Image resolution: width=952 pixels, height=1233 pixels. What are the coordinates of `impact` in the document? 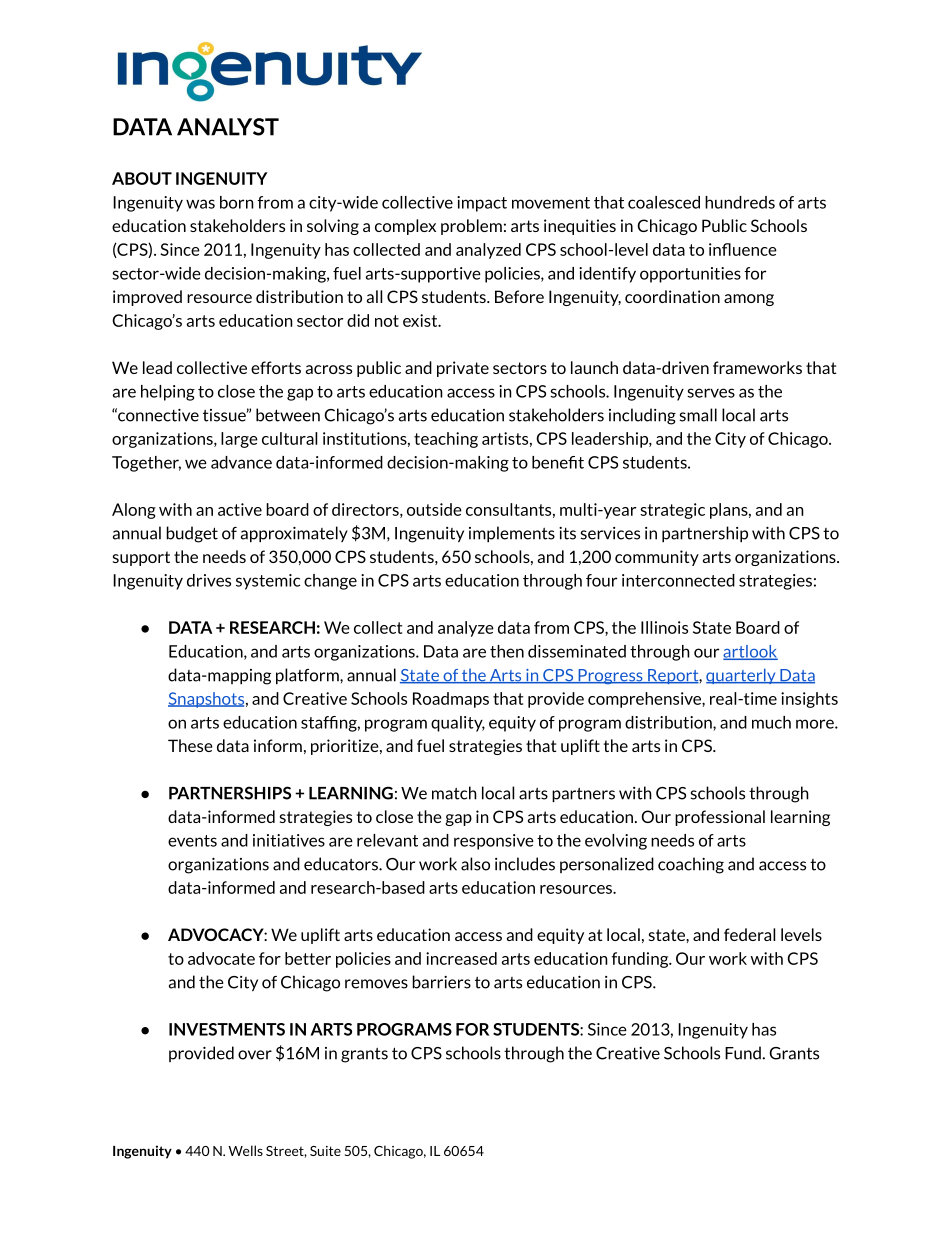 It's located at (482, 204).
